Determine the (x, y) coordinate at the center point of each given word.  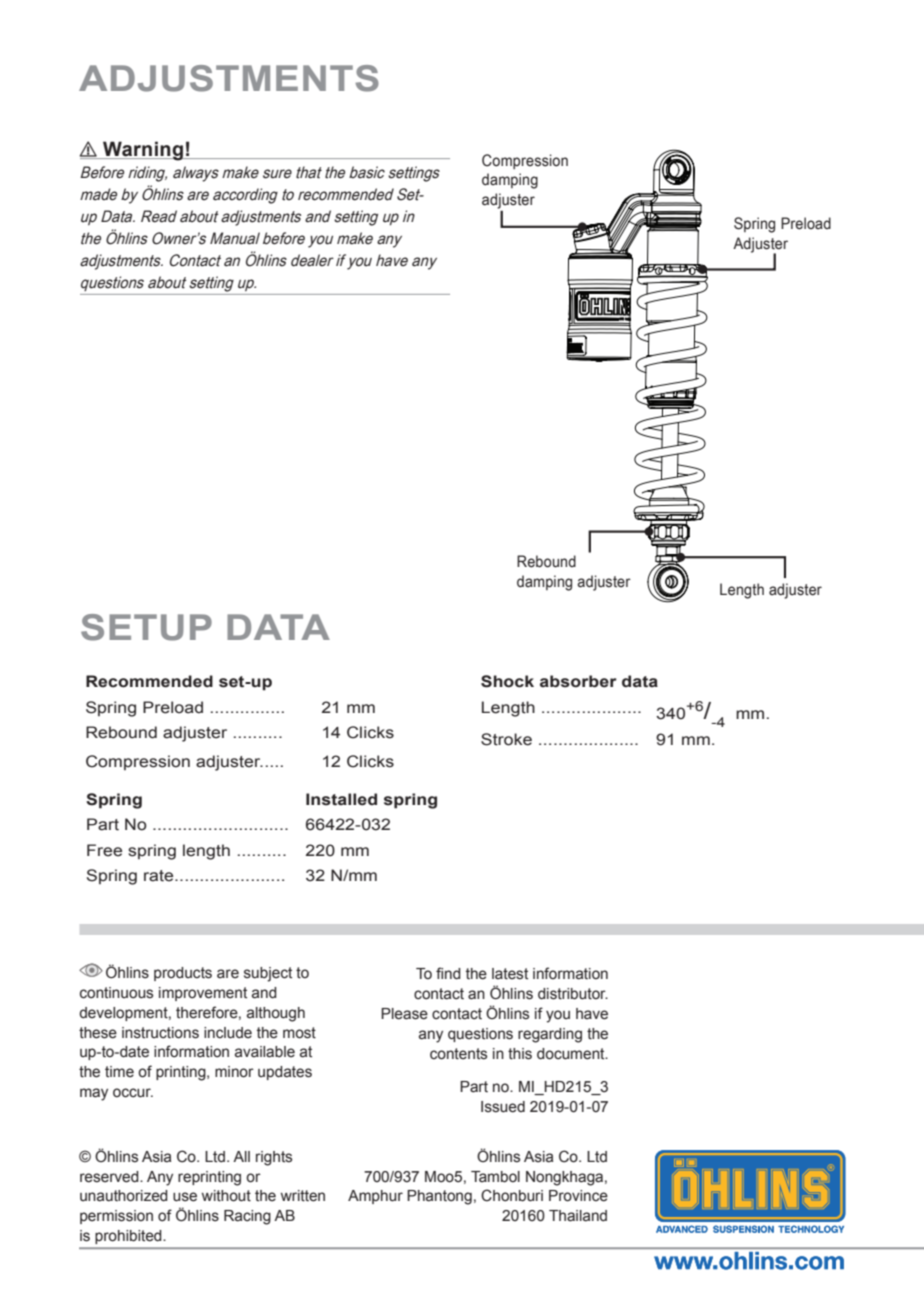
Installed (341, 799)
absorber (578, 681)
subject (268, 974)
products (183, 974)
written (303, 1196)
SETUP (146, 627)
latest (510, 974)
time (119, 1072)
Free (104, 850)
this (520, 1054)
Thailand (578, 1216)
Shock (507, 681)
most (299, 1033)
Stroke (506, 739)
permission (116, 1217)
